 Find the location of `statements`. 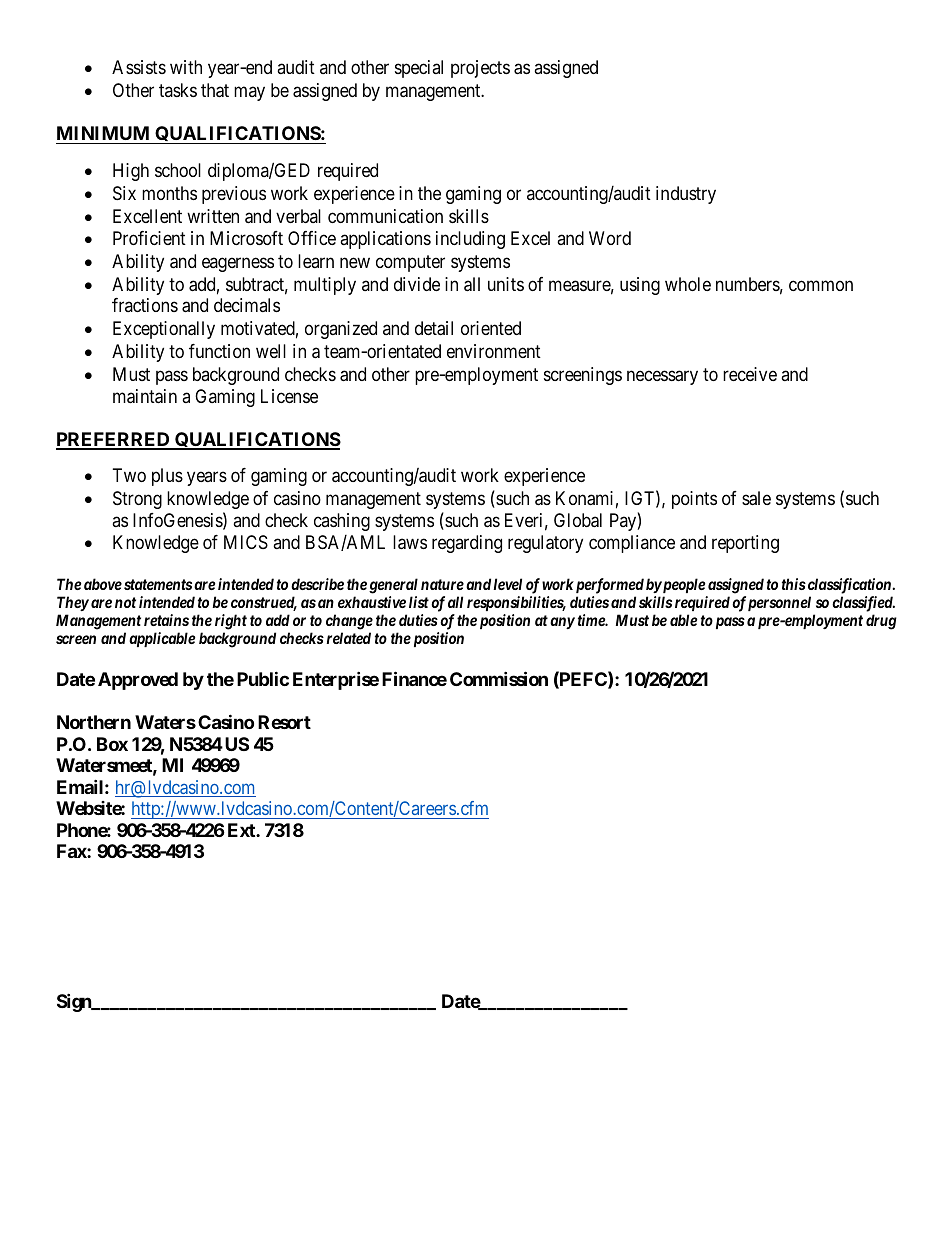

statements is located at coordinates (158, 584).
